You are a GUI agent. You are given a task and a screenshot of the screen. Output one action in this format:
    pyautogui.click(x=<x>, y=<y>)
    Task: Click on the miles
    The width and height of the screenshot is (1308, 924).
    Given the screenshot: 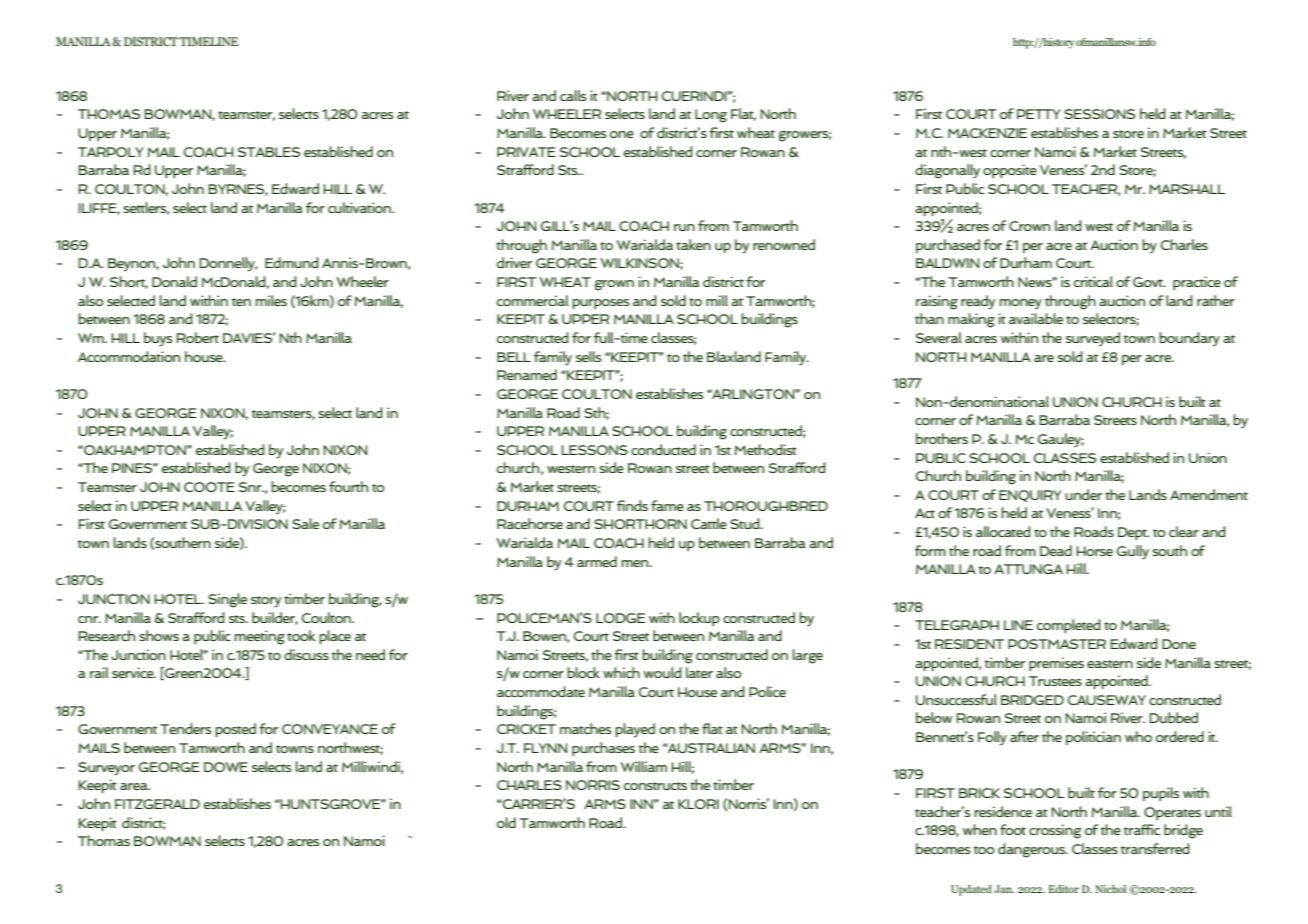 What is the action you would take?
    pyautogui.click(x=271, y=300)
